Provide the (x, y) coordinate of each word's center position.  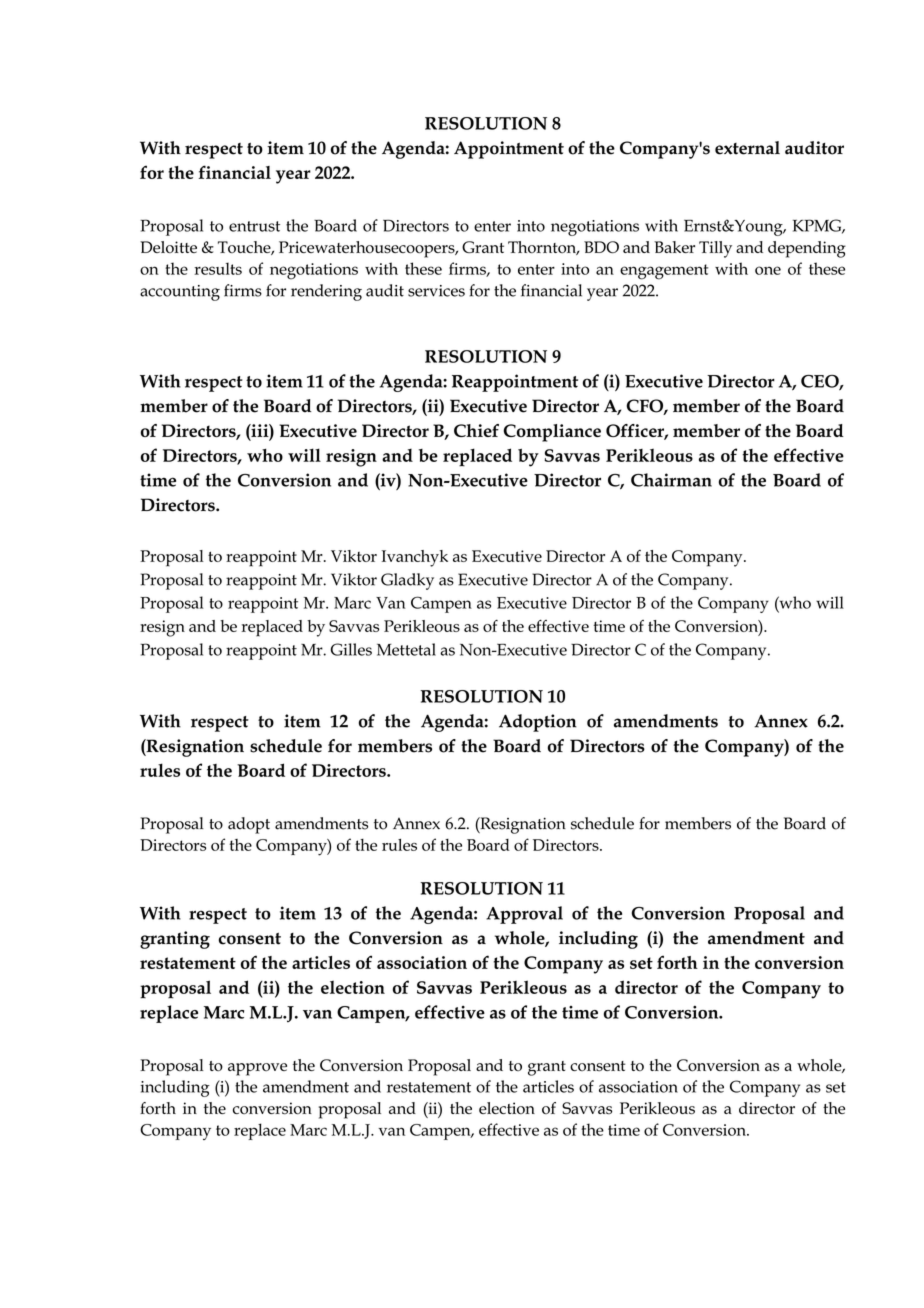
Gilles (351, 649)
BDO (601, 247)
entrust (254, 226)
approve (257, 1069)
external (747, 148)
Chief (476, 430)
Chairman (671, 480)
